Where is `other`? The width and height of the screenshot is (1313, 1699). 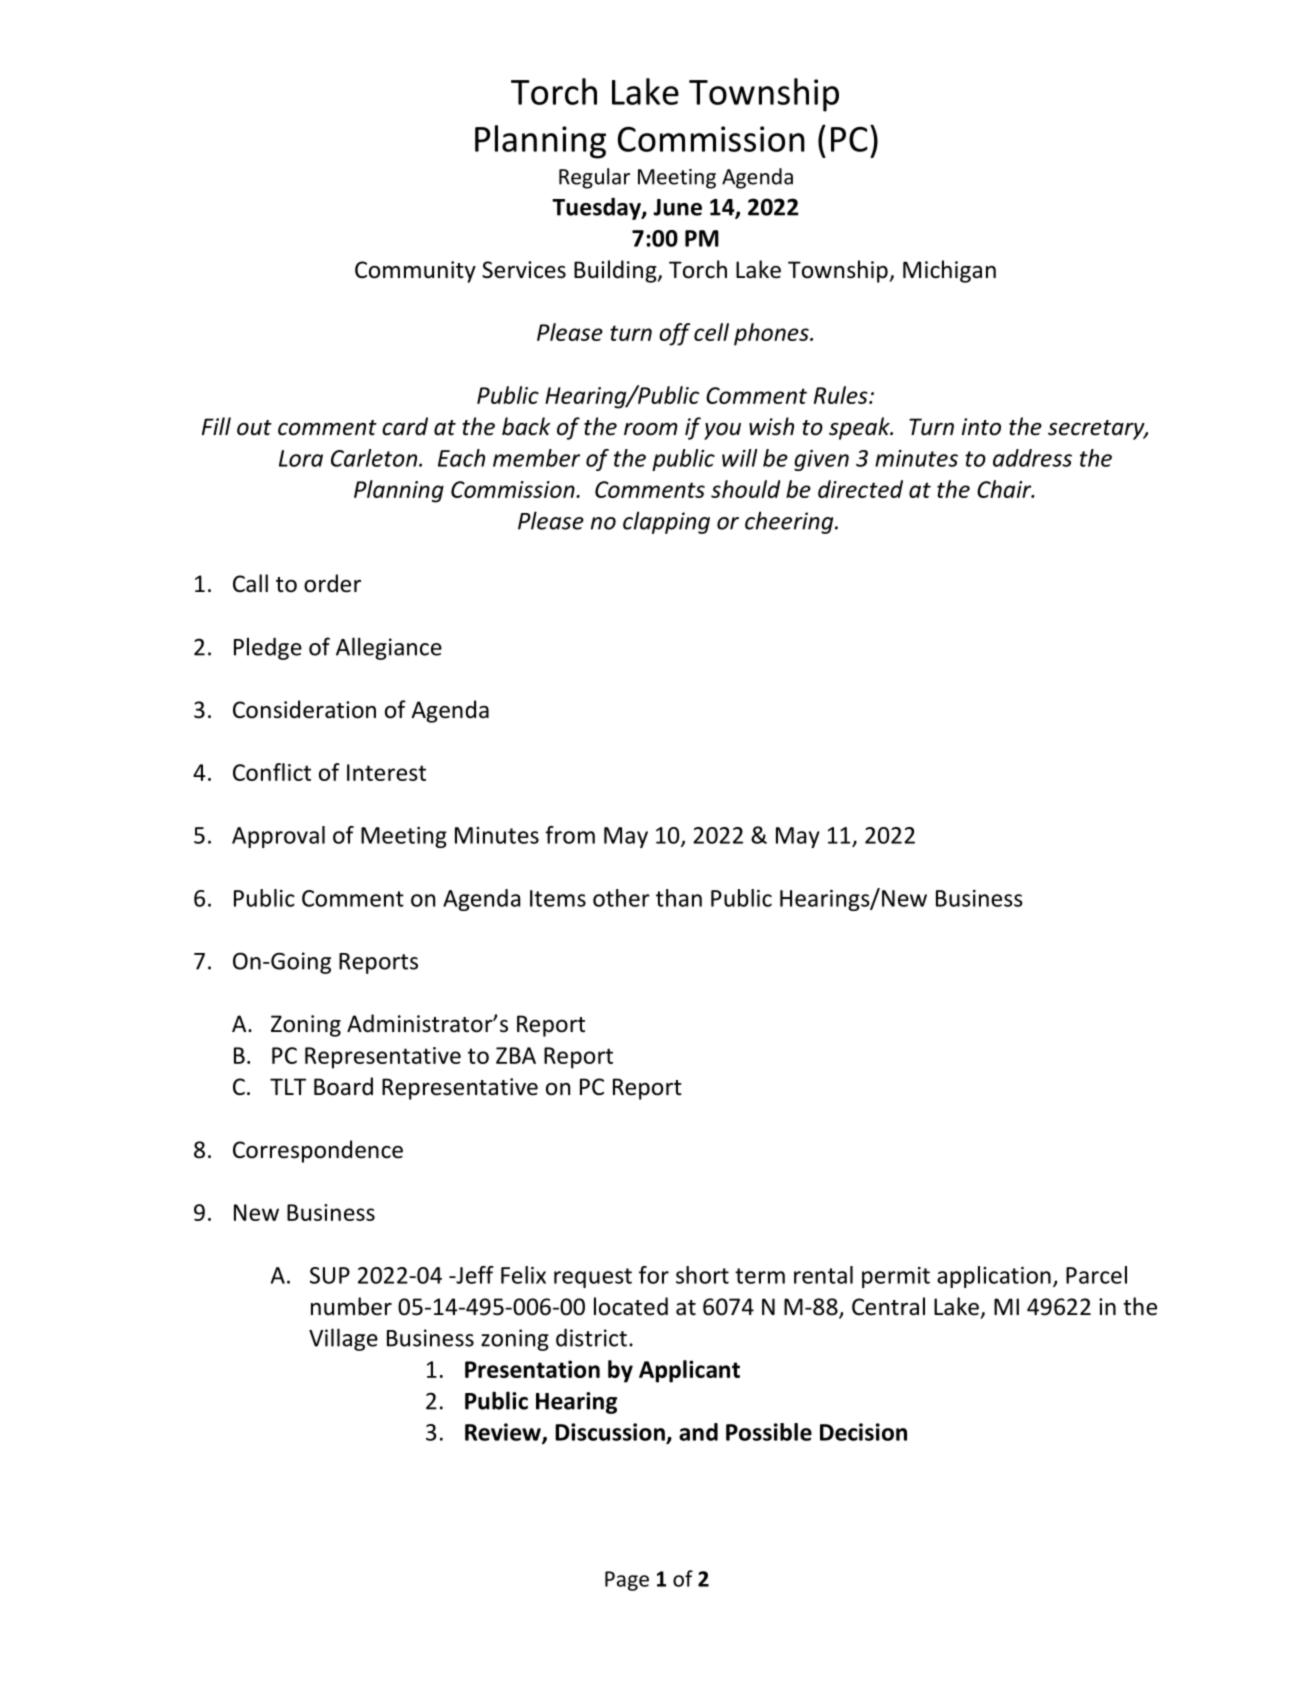 other is located at coordinates (621, 898).
